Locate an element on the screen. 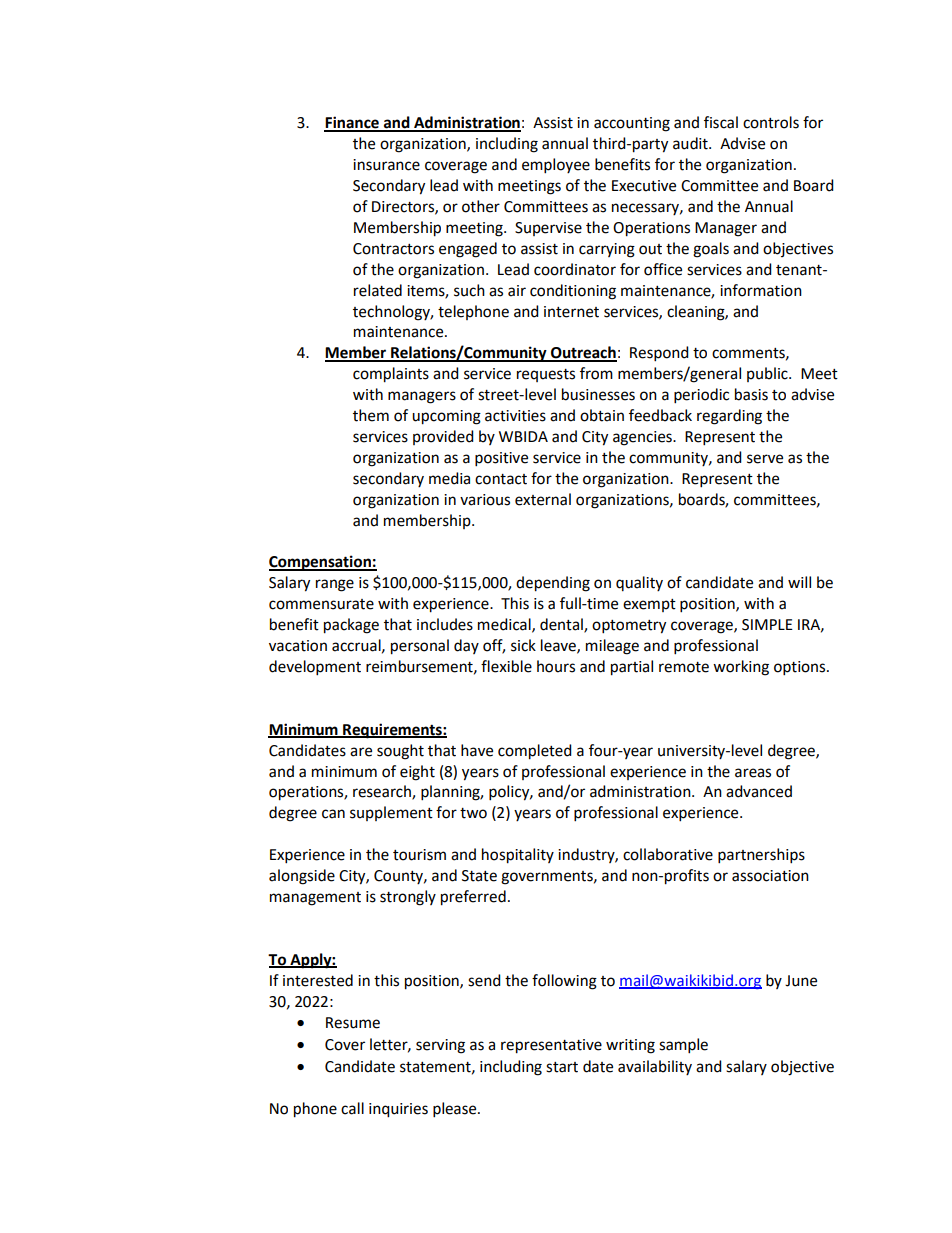  employee is located at coordinates (556, 166).
